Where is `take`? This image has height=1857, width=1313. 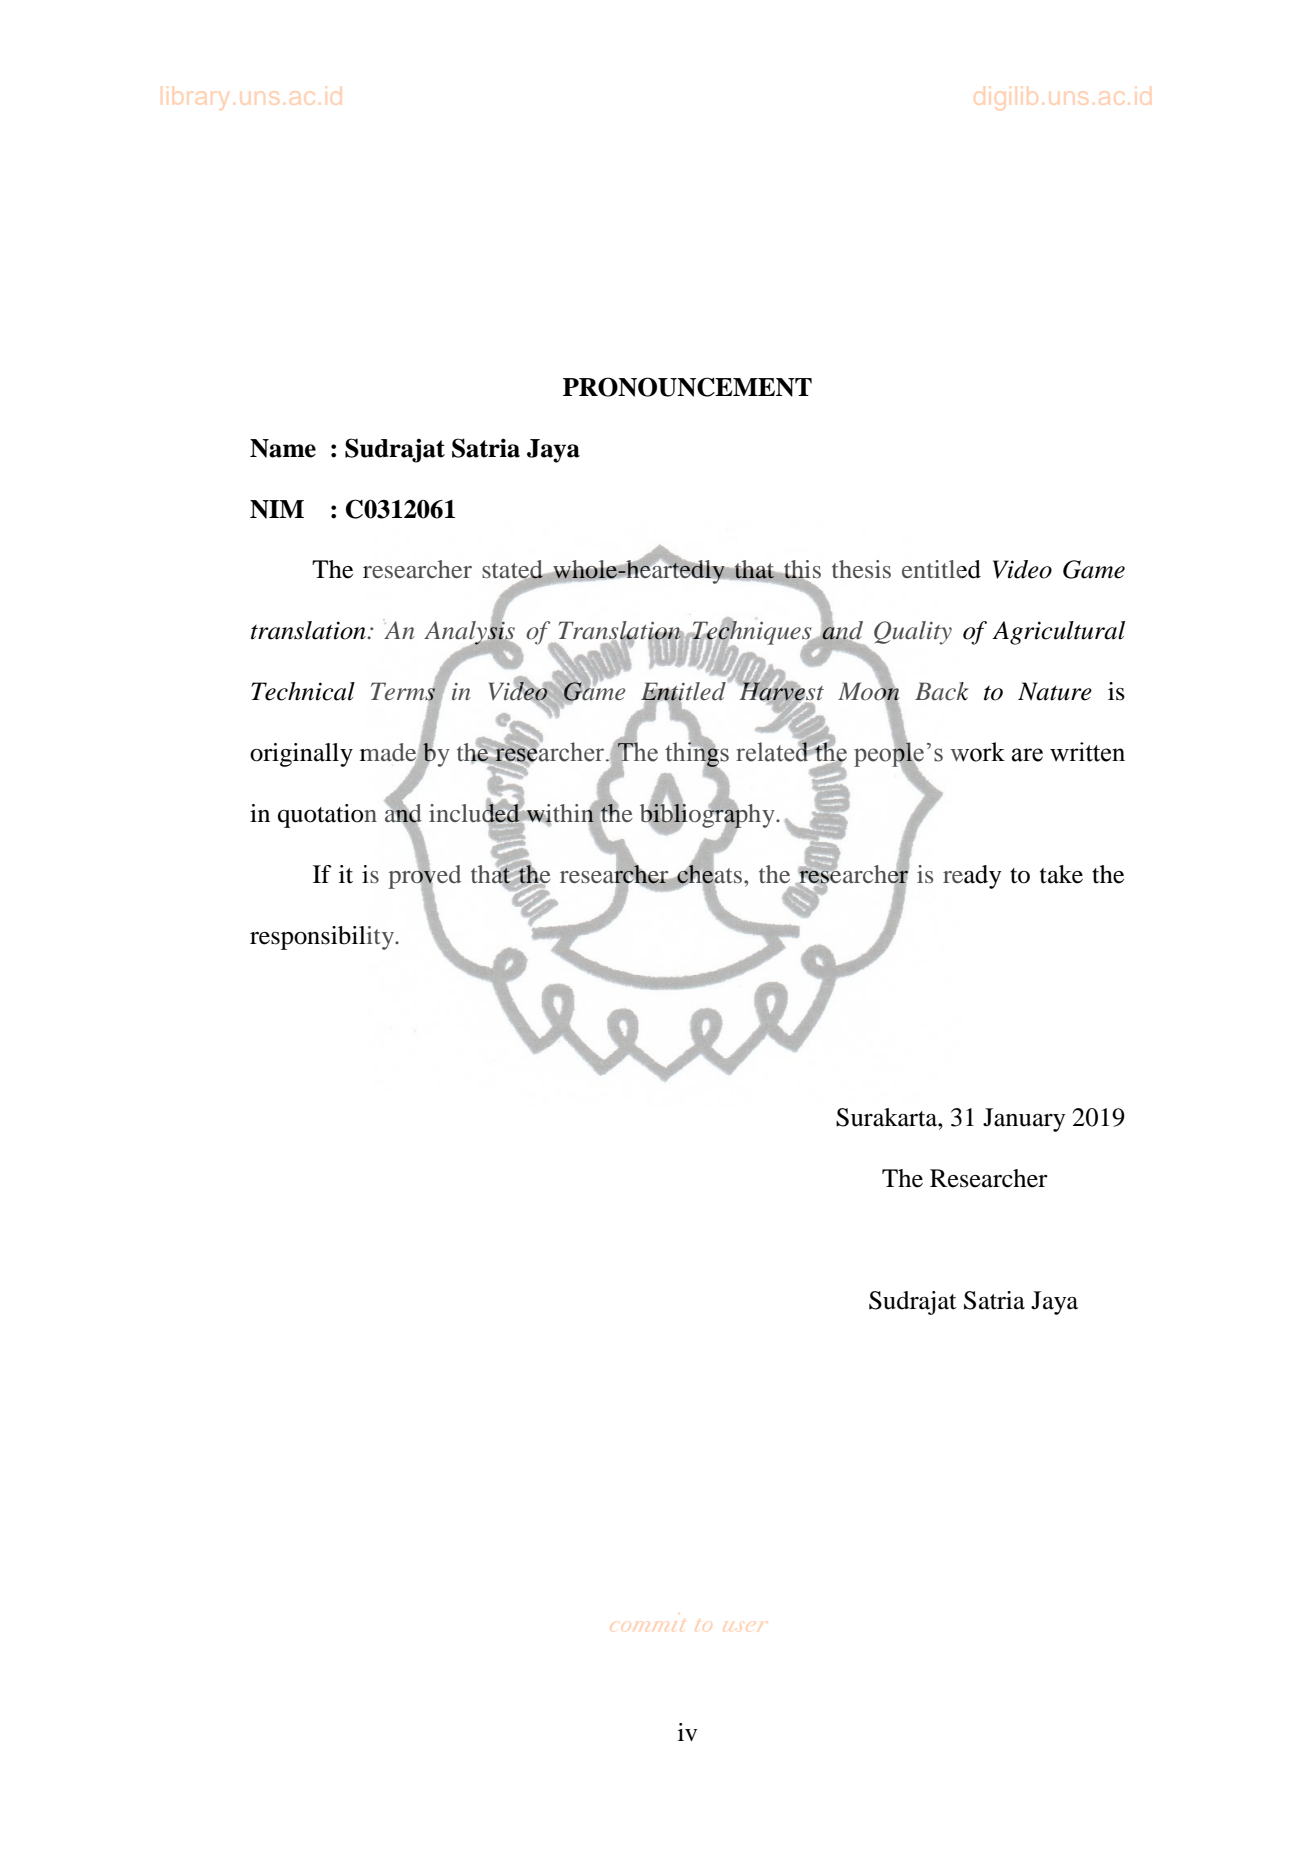
take is located at coordinates (1061, 874).
